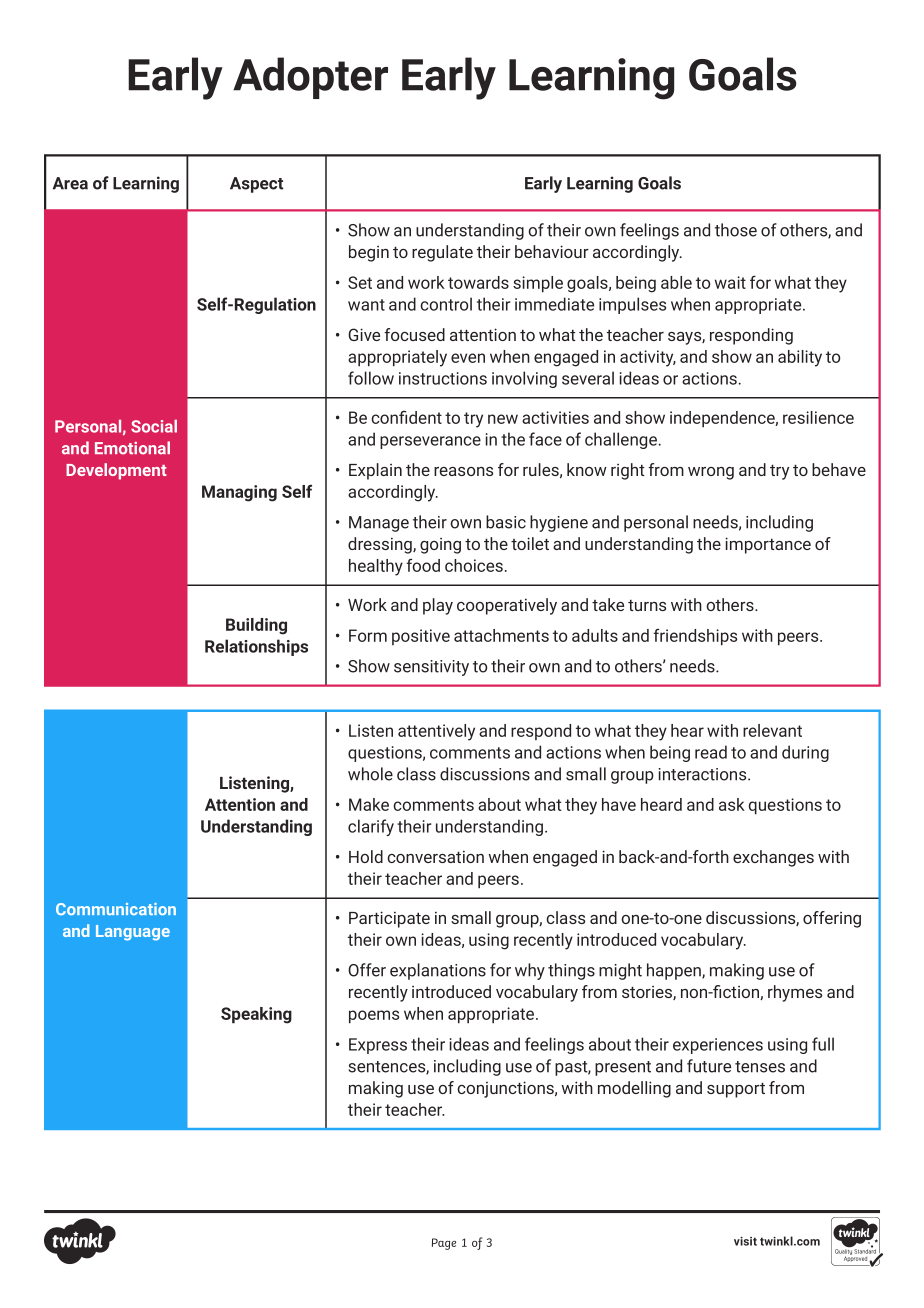 The image size is (924, 1308). What do you see at coordinates (256, 1015) in the image?
I see `Speaking` at bounding box center [256, 1015].
